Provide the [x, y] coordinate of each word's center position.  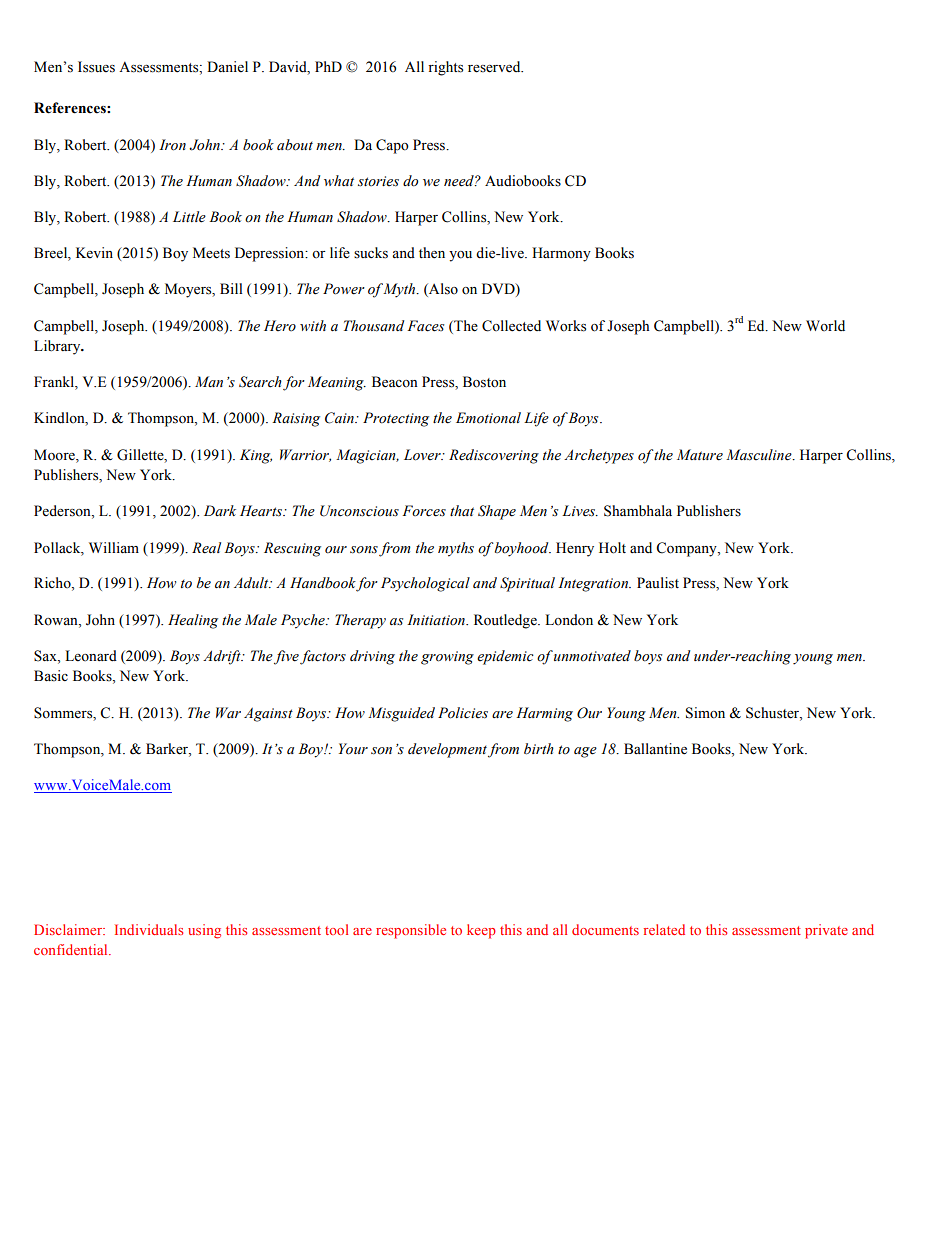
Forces [424, 511]
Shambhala [638, 511]
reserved [495, 67]
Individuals [149, 929]
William [114, 547]
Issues [96, 67]
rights [445, 68]
